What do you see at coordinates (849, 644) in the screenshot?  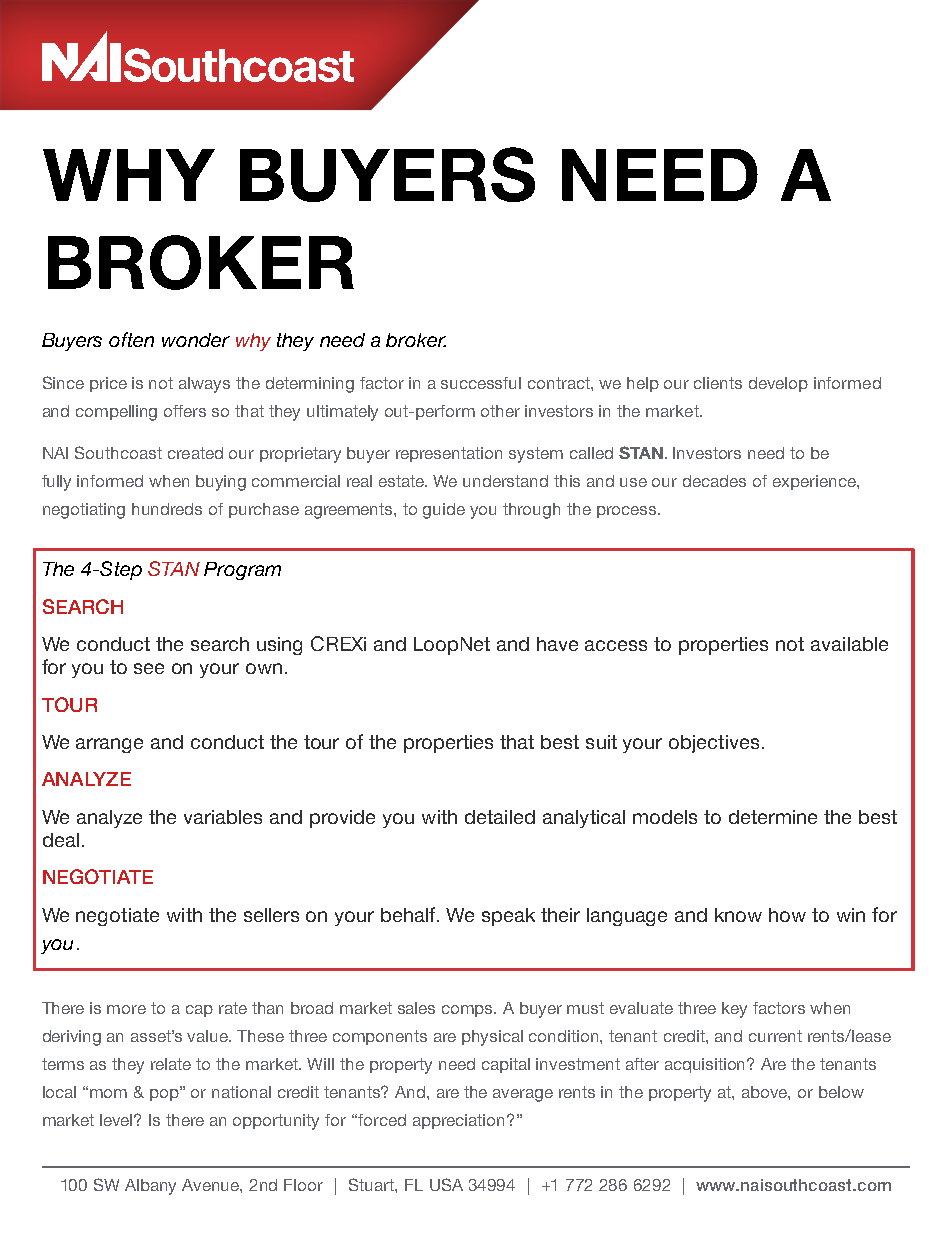 I see `available` at bounding box center [849, 644].
